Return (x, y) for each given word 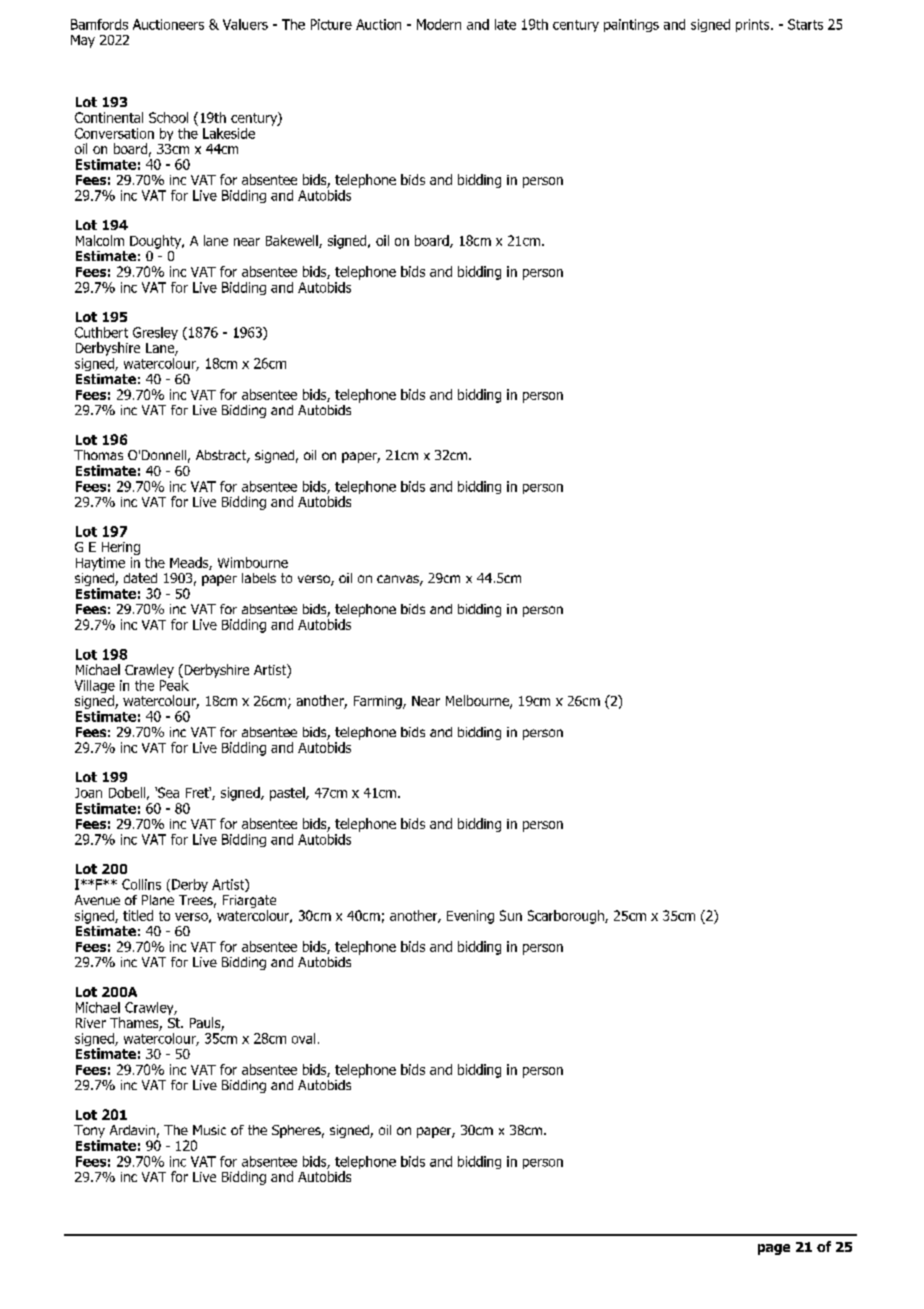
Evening (470, 917)
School (168, 117)
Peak (174, 684)
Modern (439, 24)
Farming (379, 702)
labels (259, 578)
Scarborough (567, 917)
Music (209, 1130)
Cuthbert (101, 332)
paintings (631, 25)
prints (754, 25)
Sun (511, 915)
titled (138, 915)
